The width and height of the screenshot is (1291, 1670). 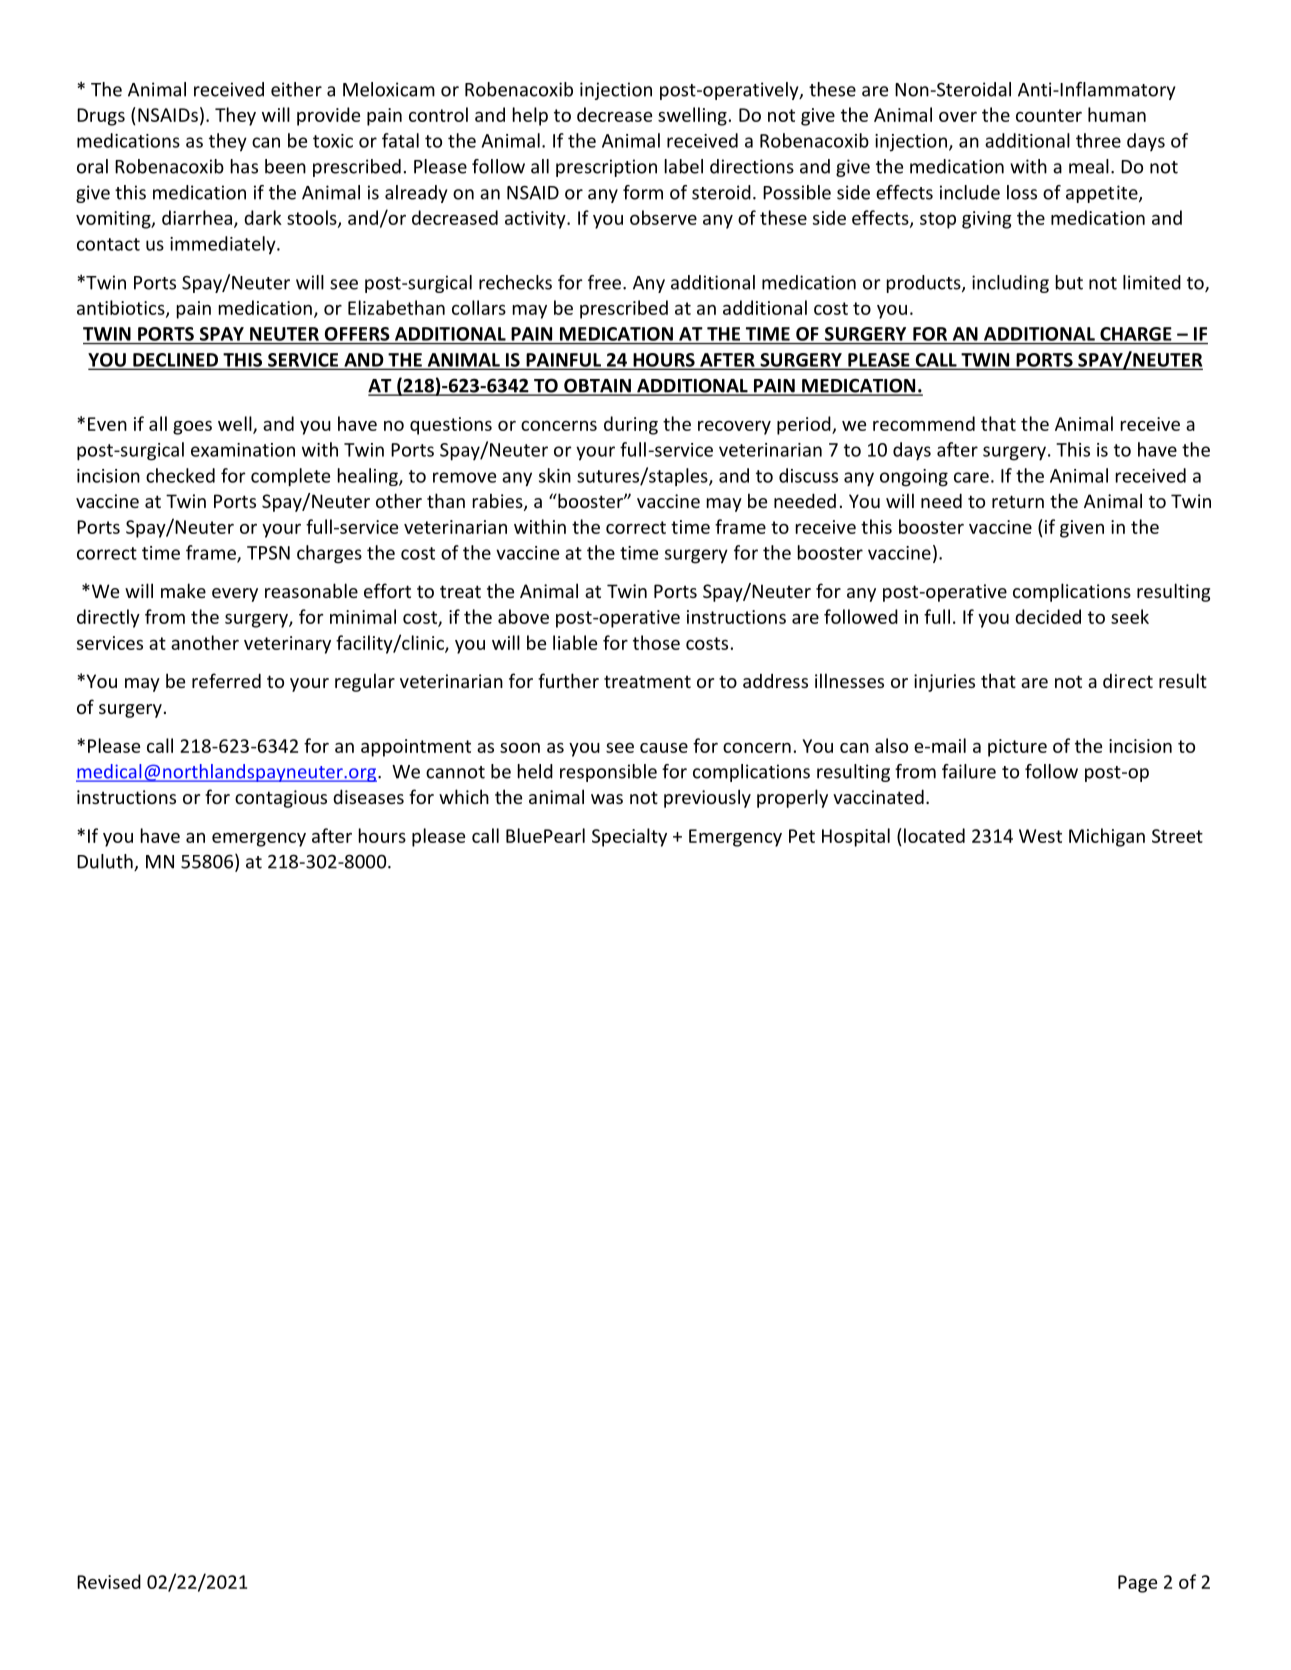 What do you see at coordinates (1040, 836) in the screenshot?
I see `West` at bounding box center [1040, 836].
